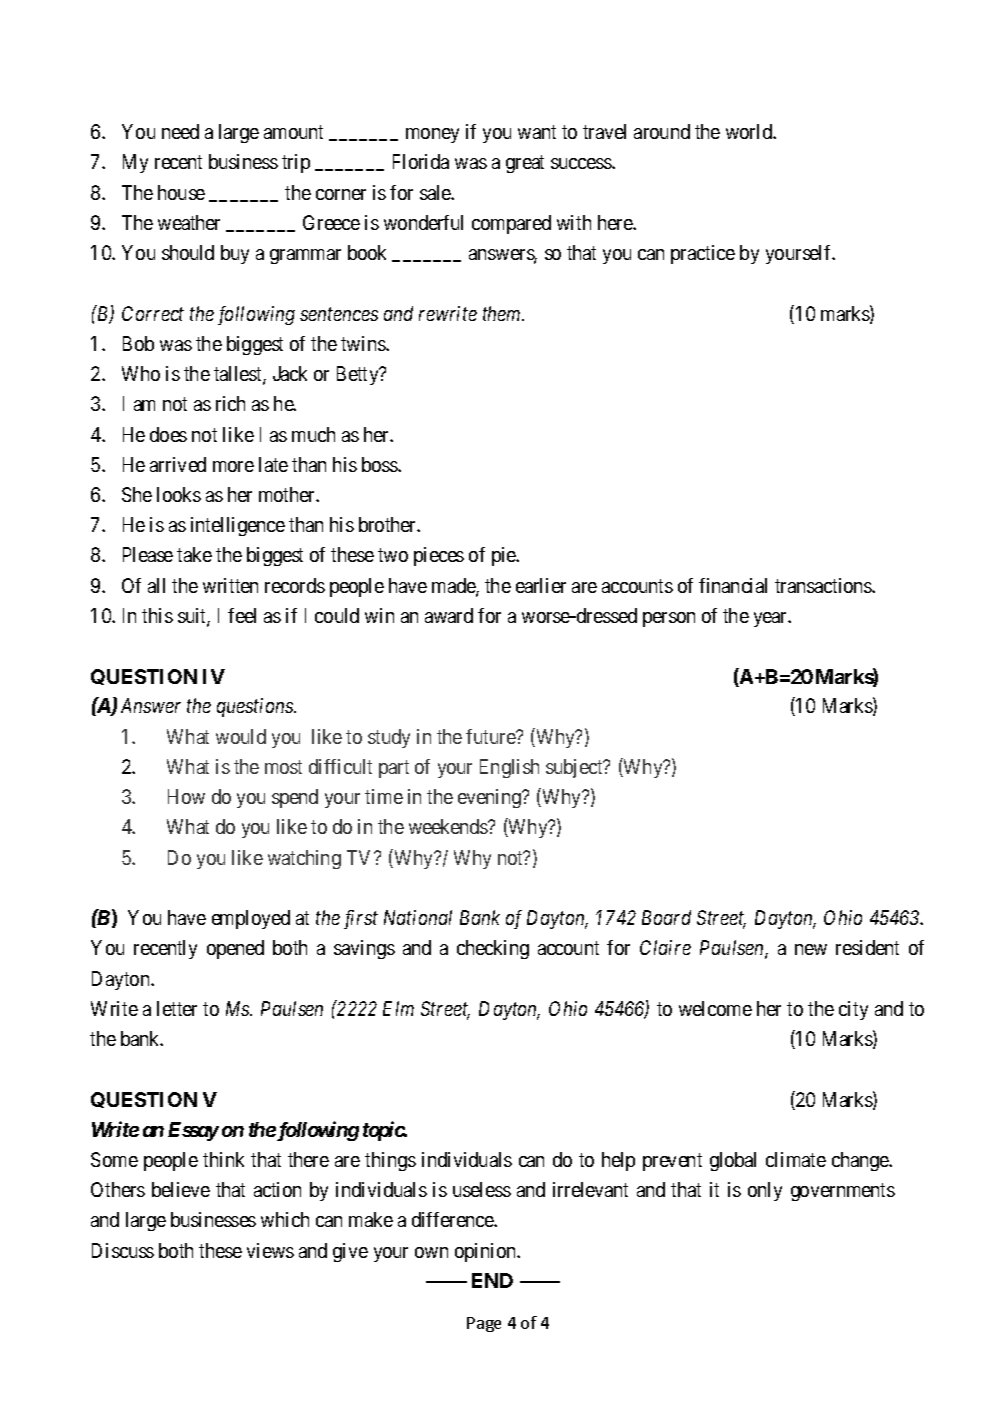 The image size is (1003, 1418). I want to click on financial, so click(733, 585).
